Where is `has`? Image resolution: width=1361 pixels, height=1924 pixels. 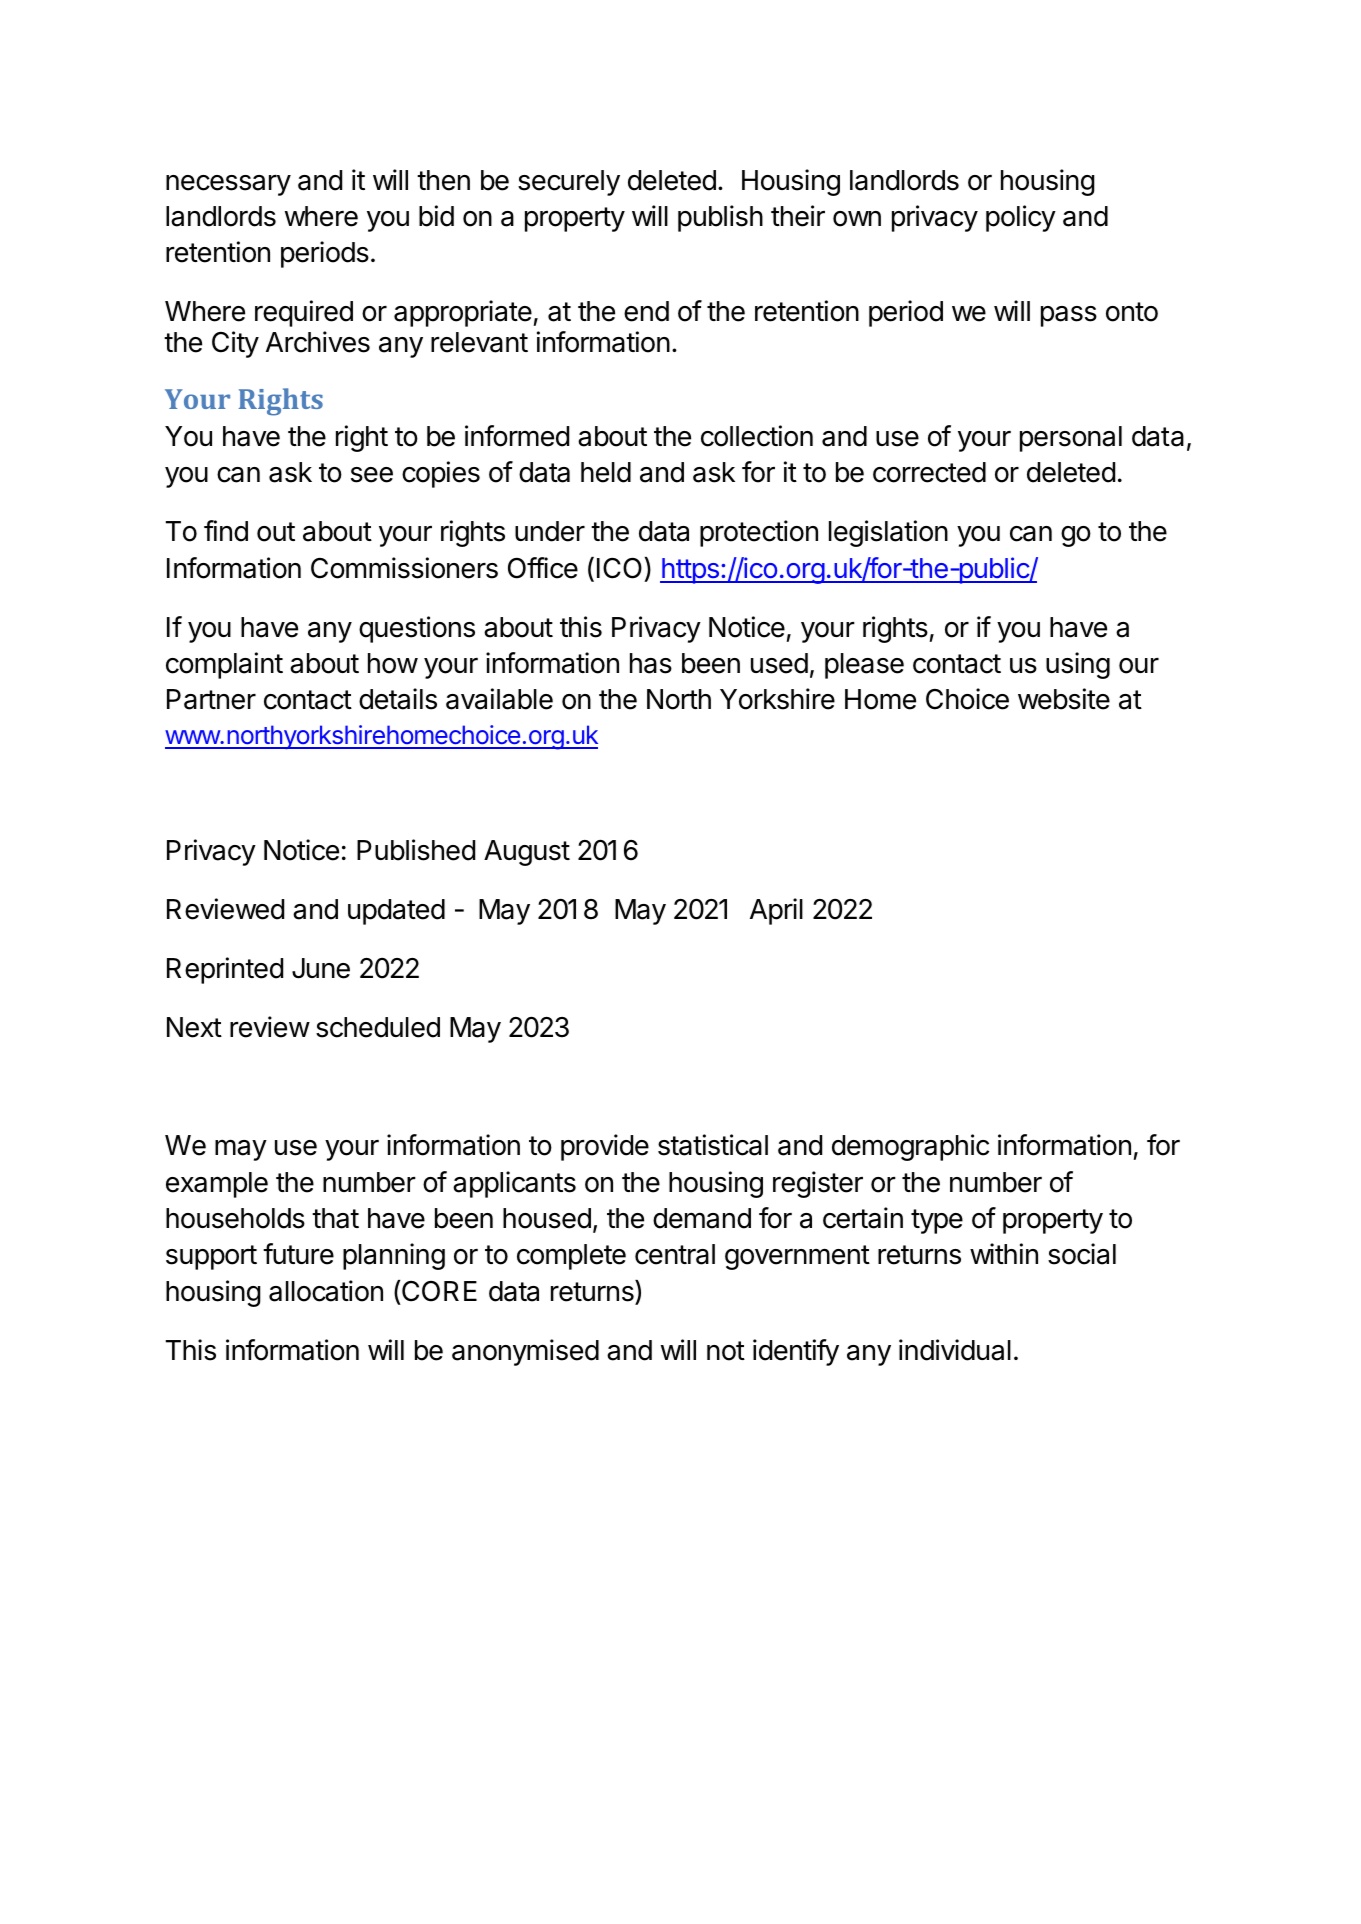
has is located at coordinates (651, 663).
